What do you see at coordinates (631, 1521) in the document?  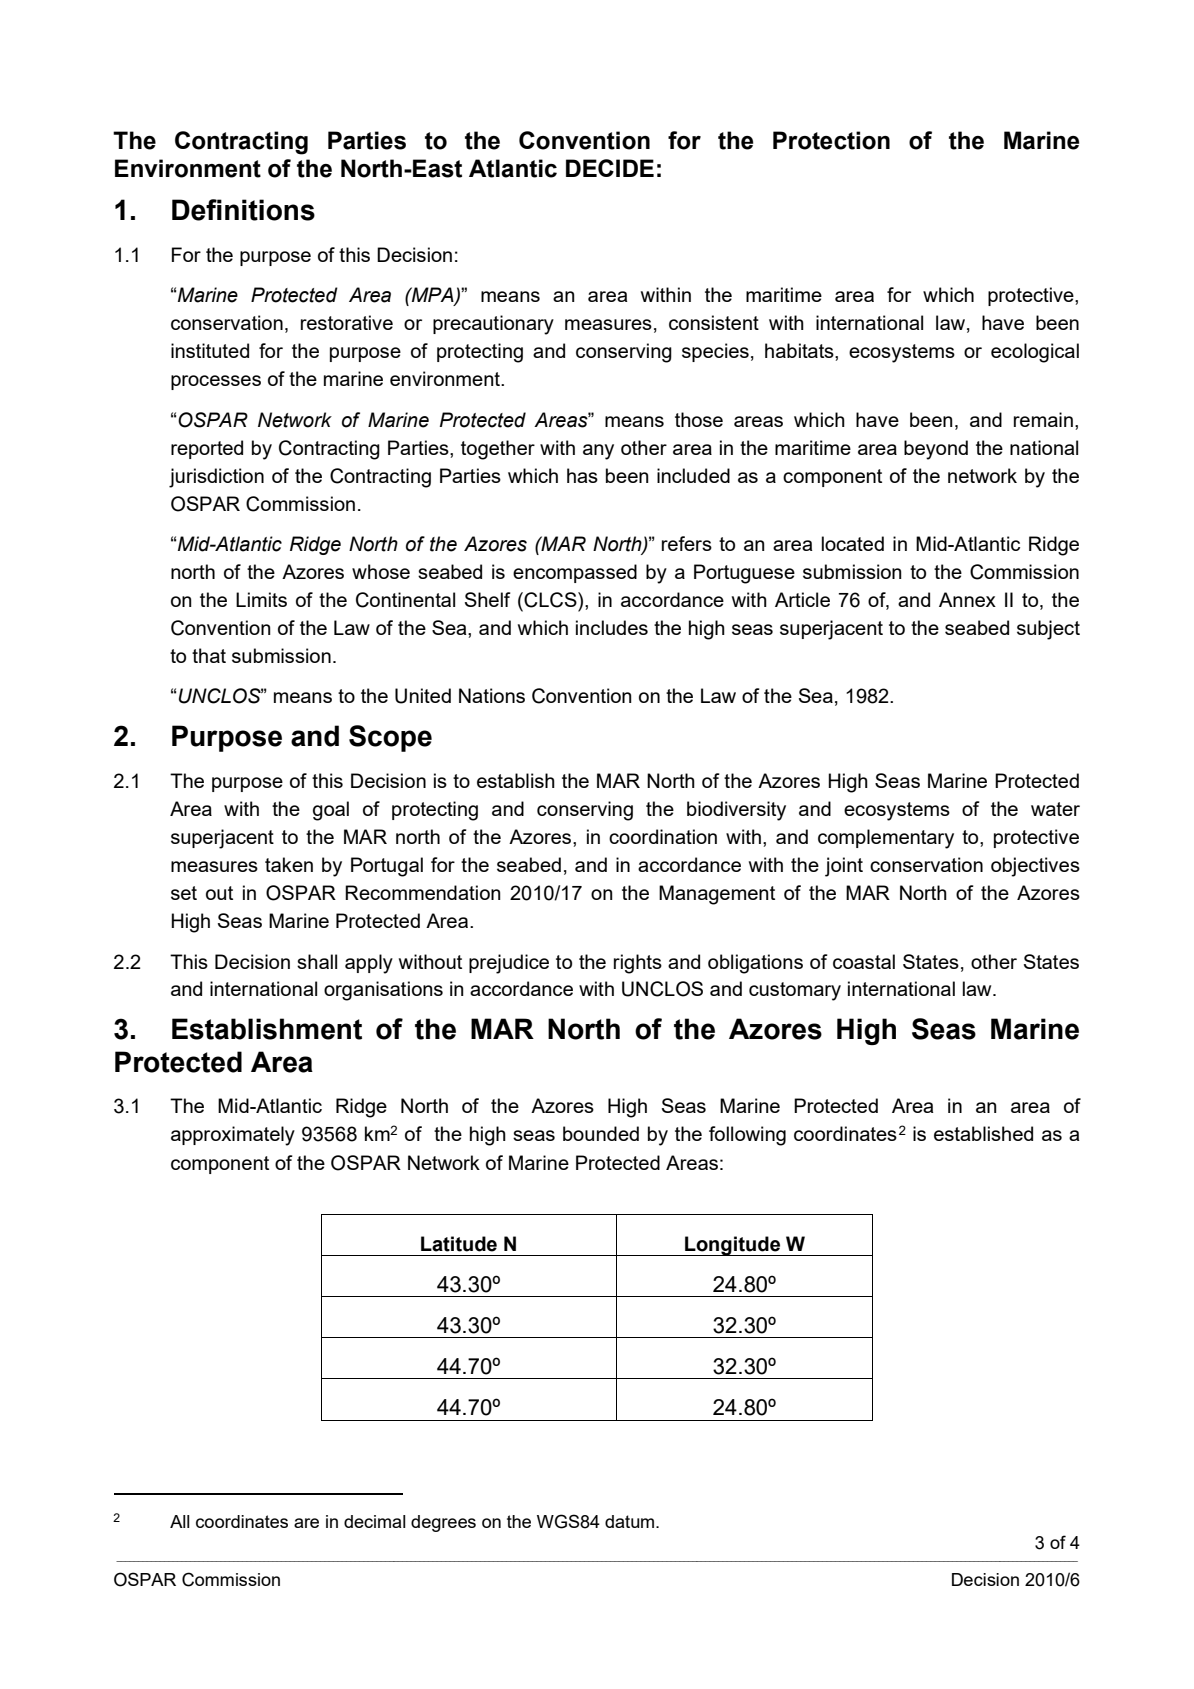 I see `datum` at bounding box center [631, 1521].
